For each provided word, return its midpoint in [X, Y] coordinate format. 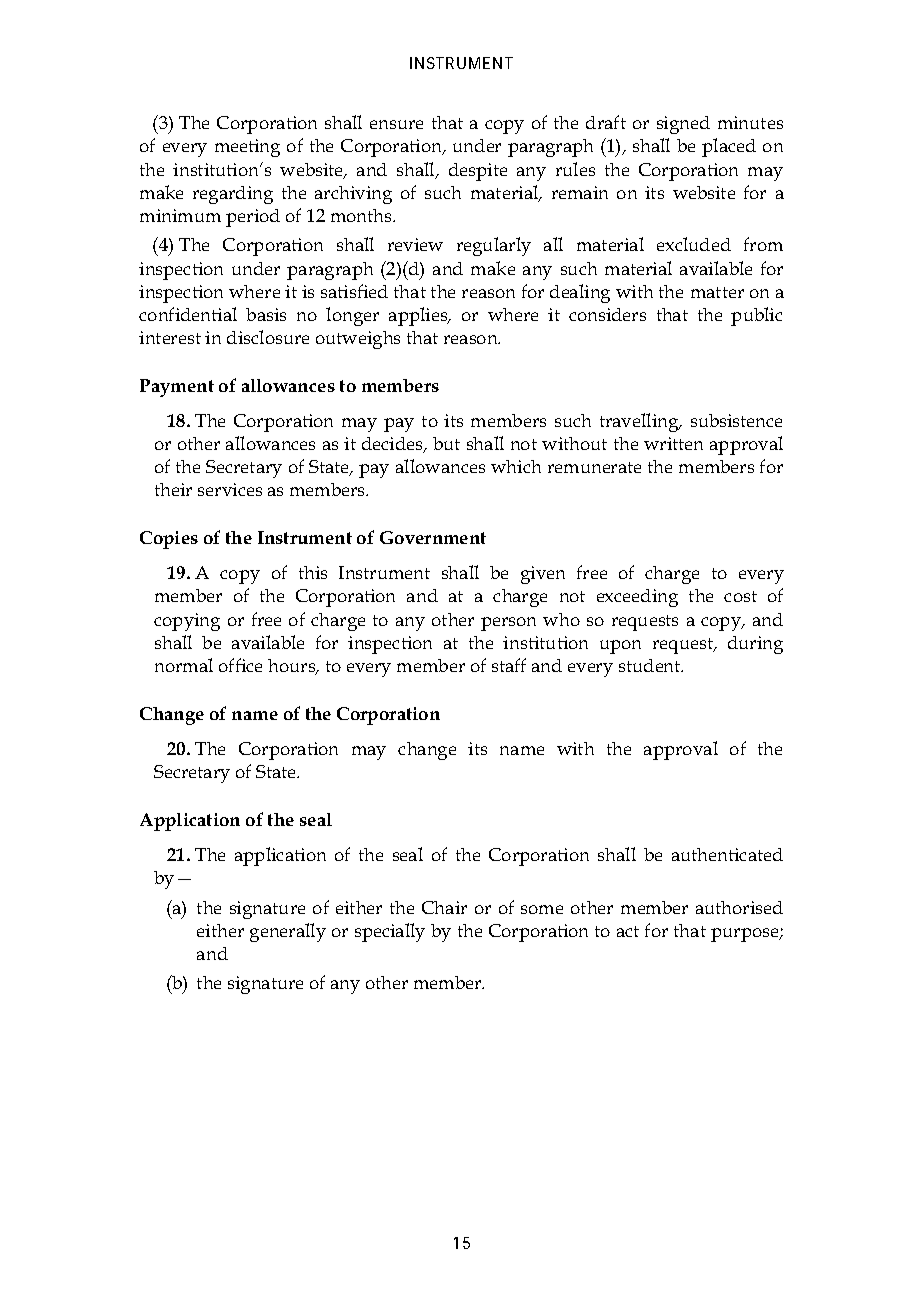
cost [740, 596]
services [230, 489]
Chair [444, 907]
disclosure [268, 337]
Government [433, 537]
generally [288, 932]
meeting [247, 148]
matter [717, 292]
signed [683, 125]
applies [419, 316]
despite [478, 172]
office [240, 665]
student [651, 665]
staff [509, 665]
